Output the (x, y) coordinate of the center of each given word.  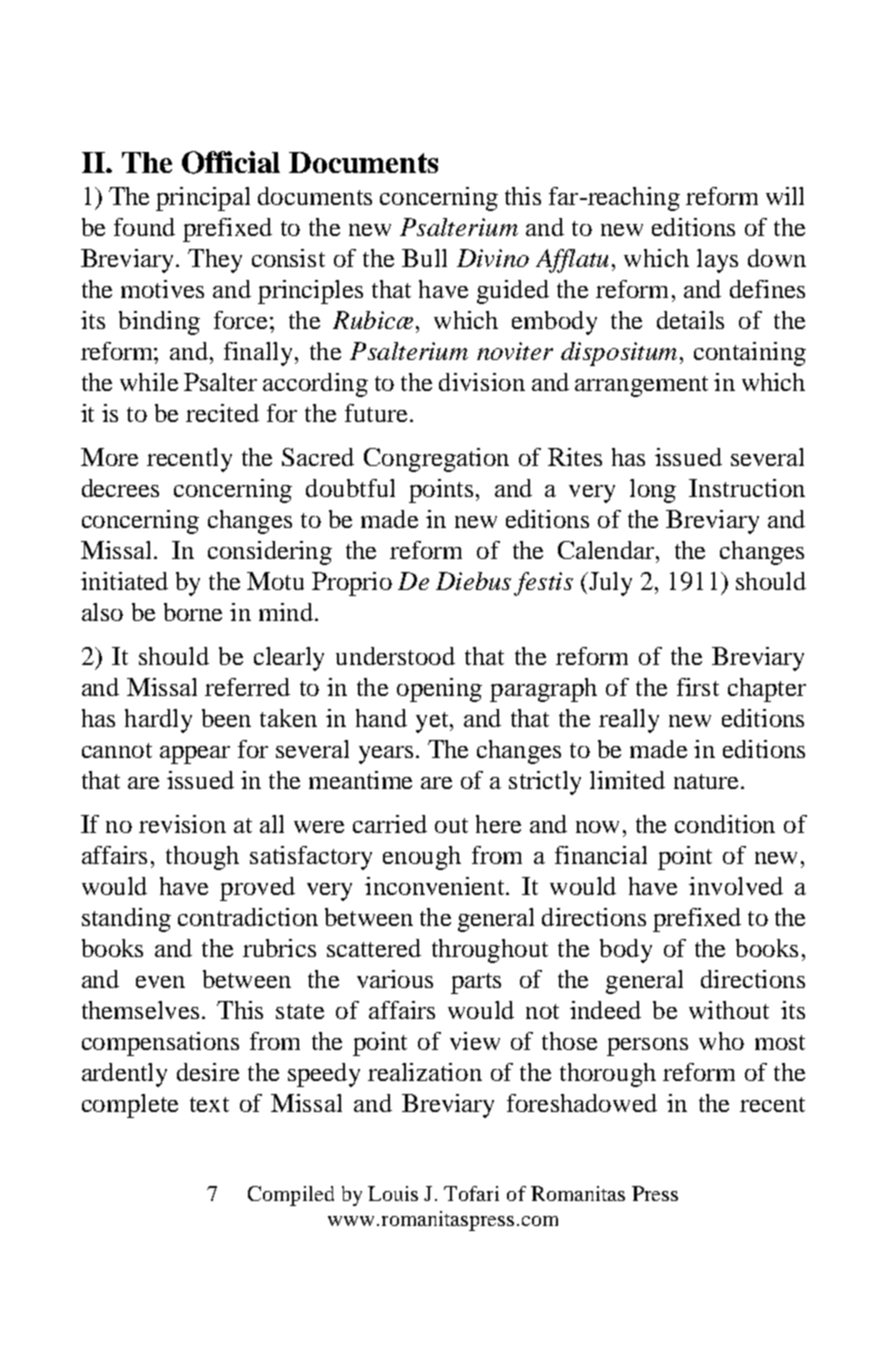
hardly (158, 721)
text (209, 1104)
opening (439, 690)
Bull (424, 258)
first (698, 687)
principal (203, 199)
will (785, 196)
